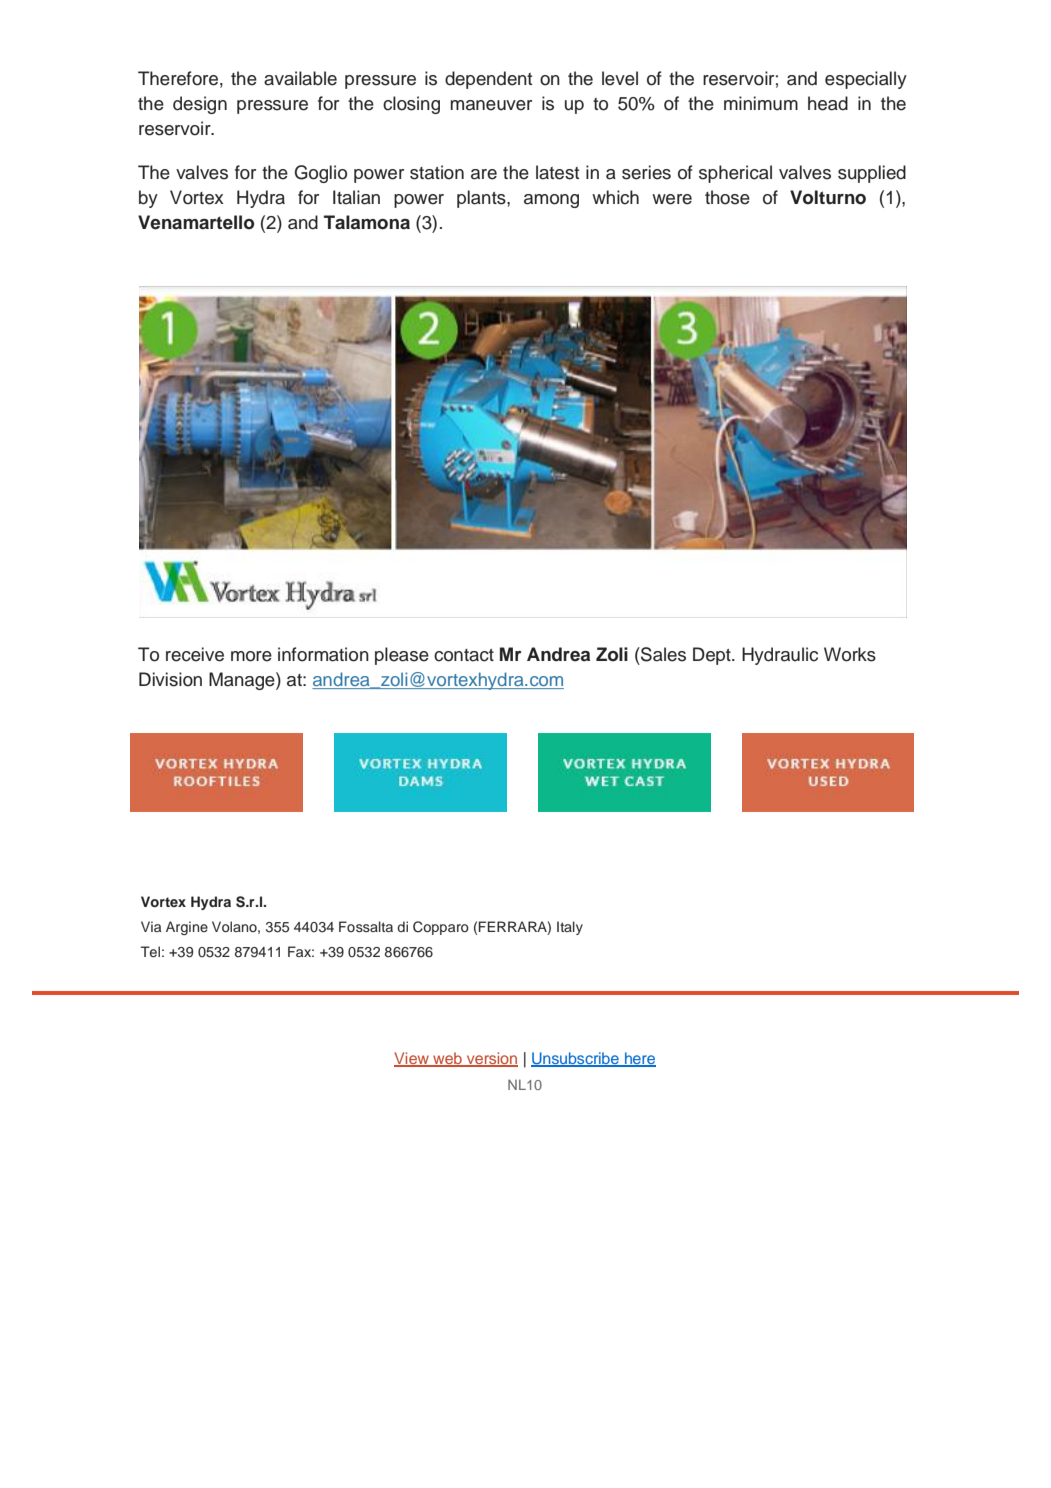  I want to click on Division, so click(170, 679).
